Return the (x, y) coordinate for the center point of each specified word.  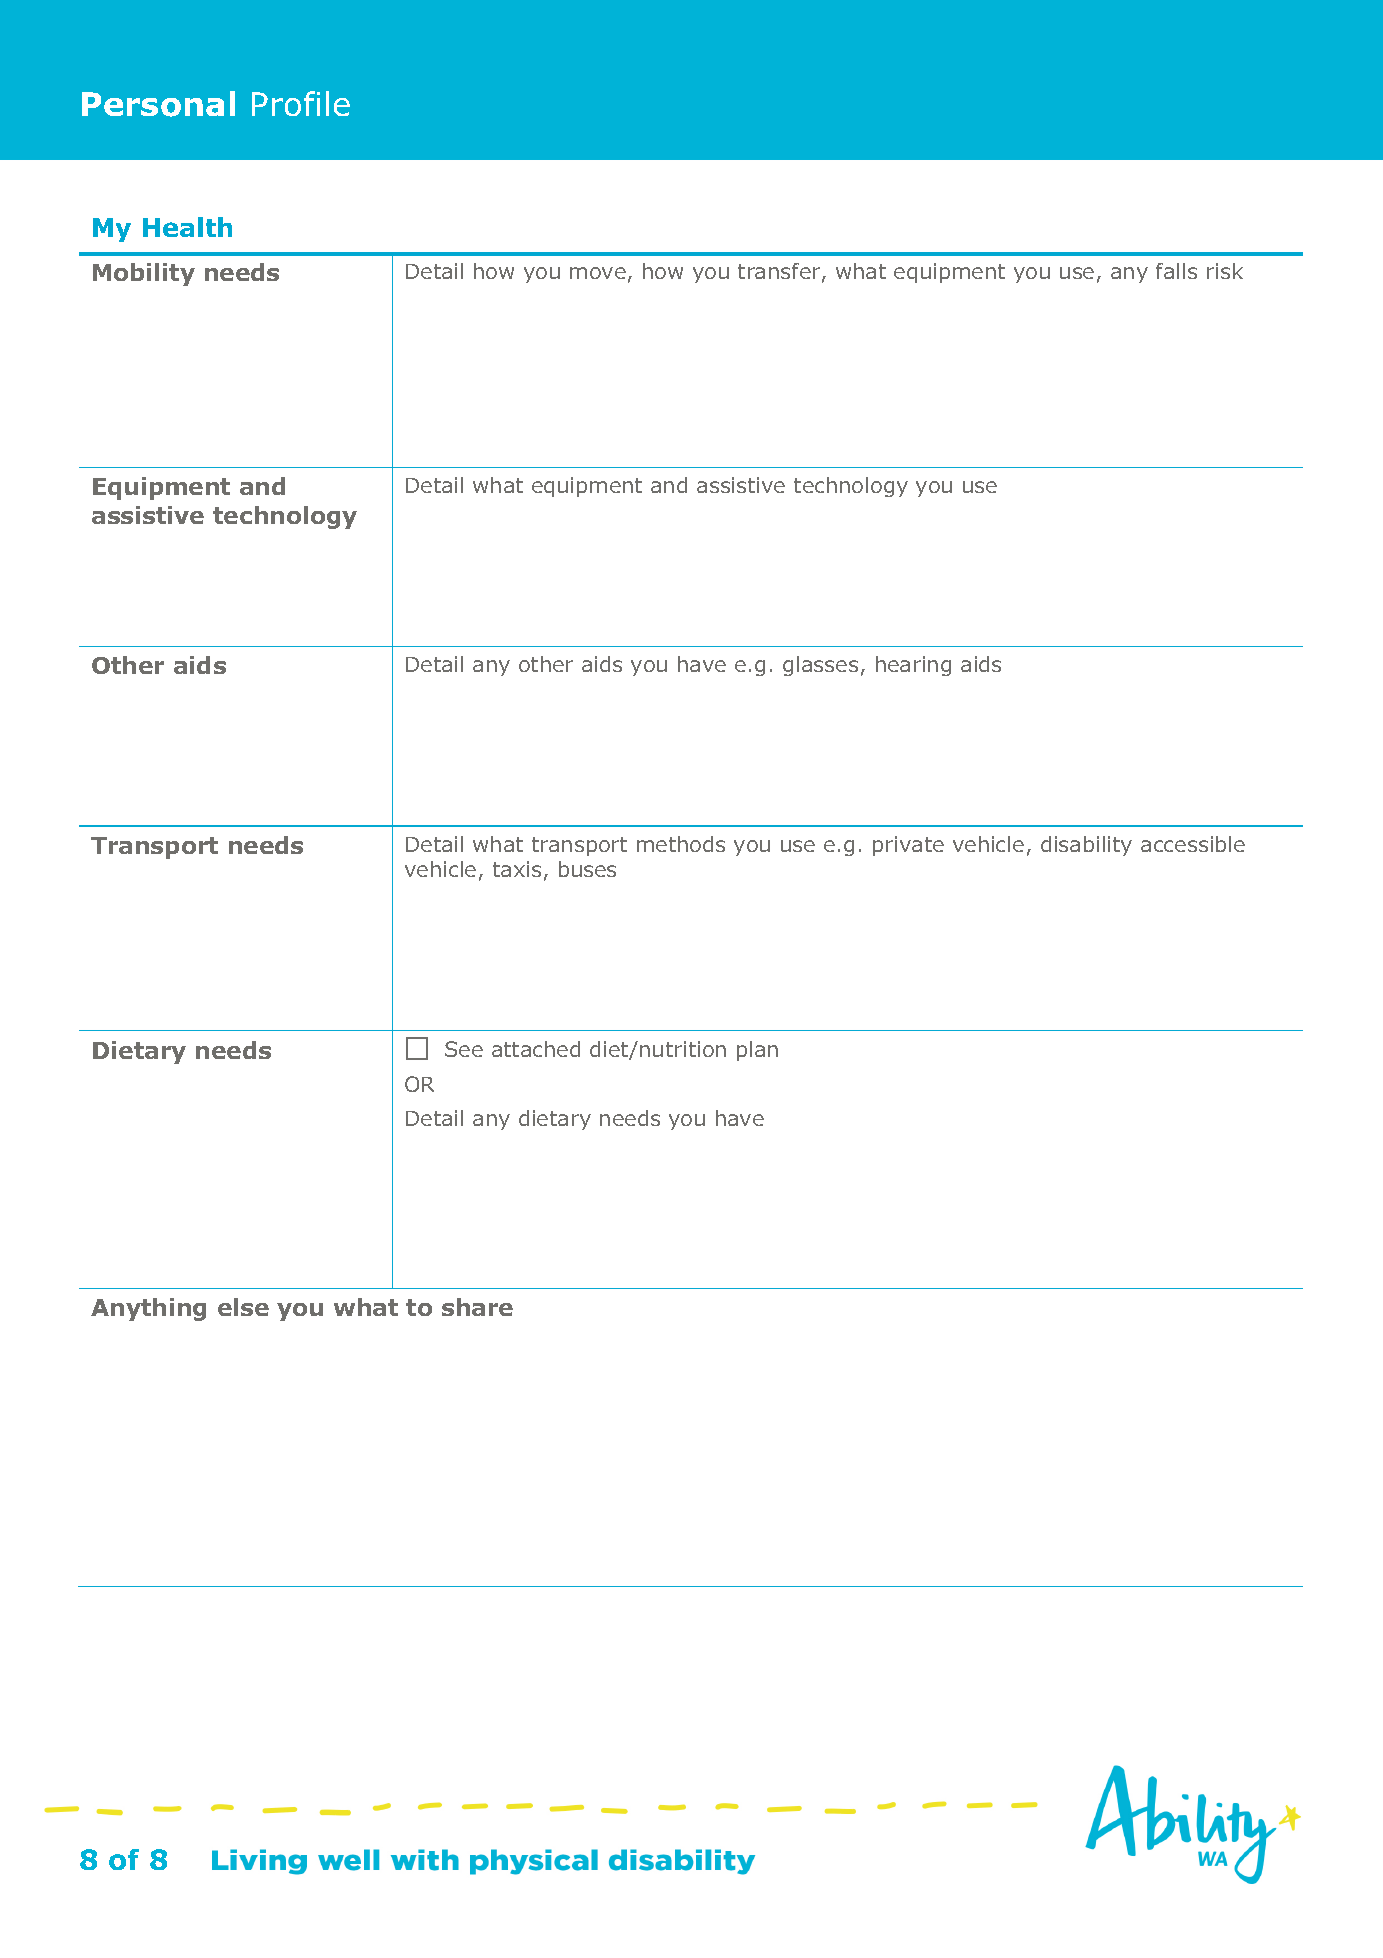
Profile (301, 103)
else (243, 1307)
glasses (820, 666)
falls (1176, 271)
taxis (517, 869)
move (598, 273)
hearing (913, 666)
